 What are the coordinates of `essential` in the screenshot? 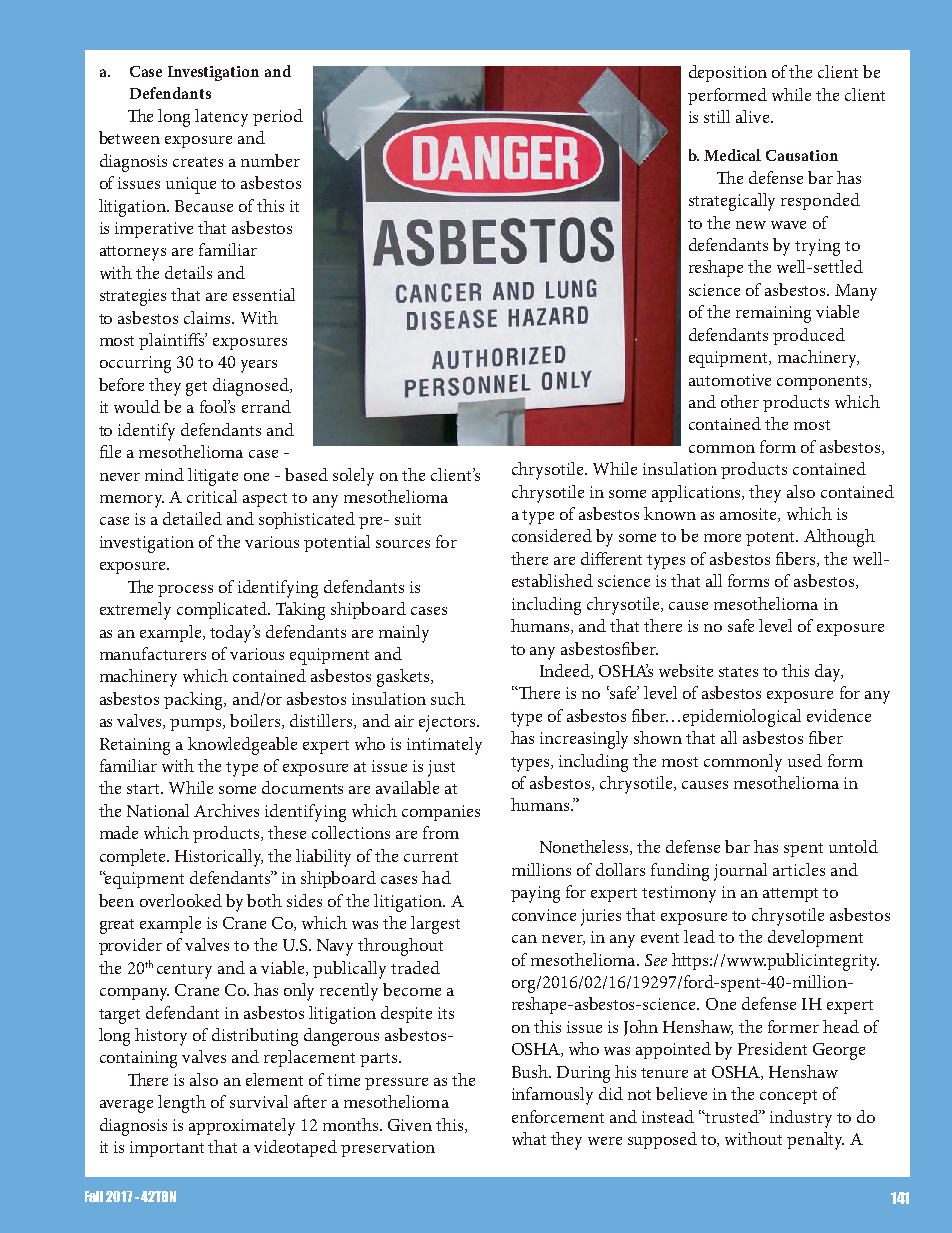 It's located at (264, 294).
